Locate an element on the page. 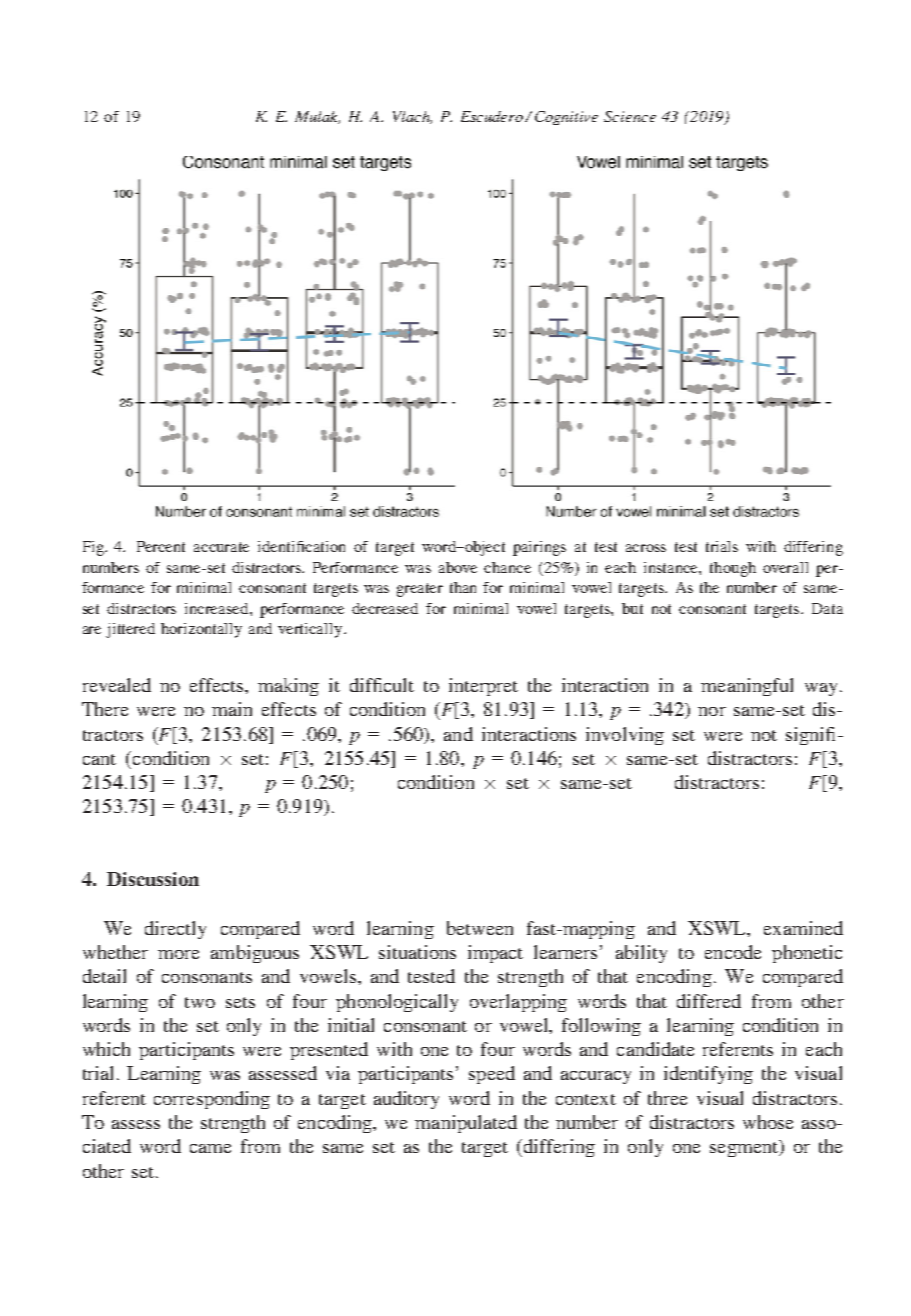  interpret is located at coordinates (483, 687).
